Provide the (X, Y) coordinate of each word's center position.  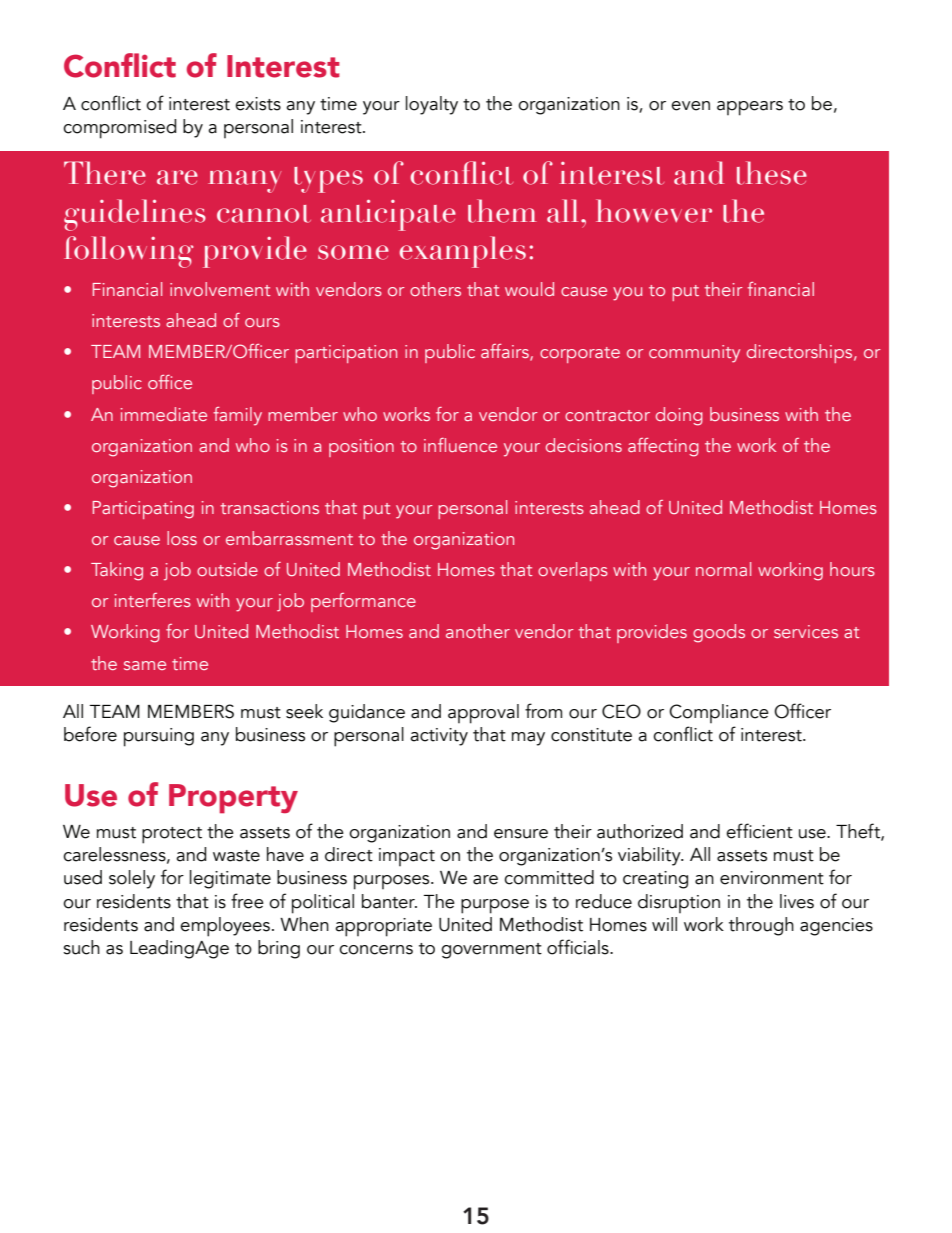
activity (439, 737)
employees (225, 927)
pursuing (159, 737)
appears (750, 108)
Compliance (719, 713)
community (694, 354)
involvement (220, 289)
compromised (119, 129)
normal (723, 569)
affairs (506, 352)
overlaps (573, 571)
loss (182, 538)
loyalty (432, 105)
